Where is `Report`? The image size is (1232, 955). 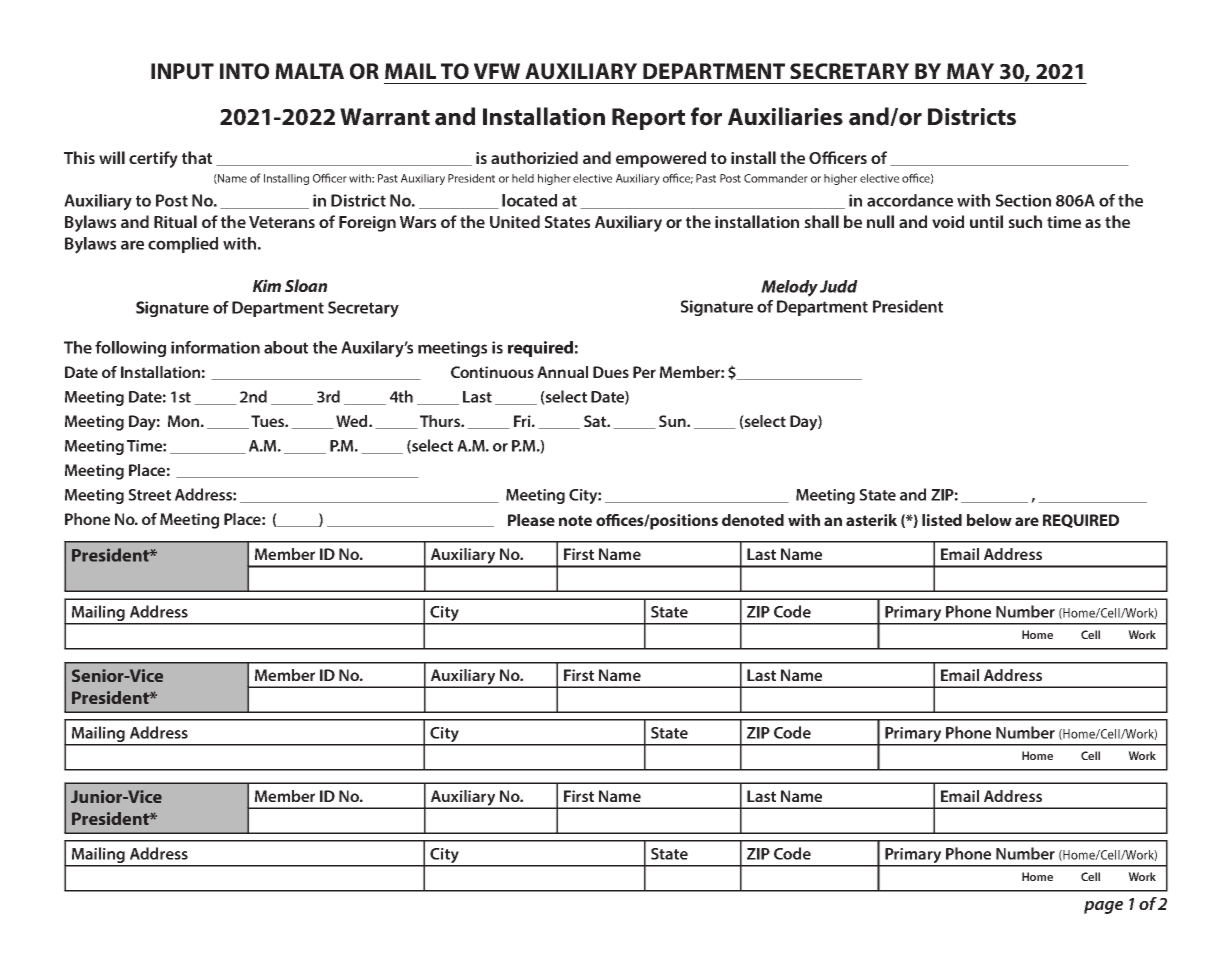
Report is located at coordinates (648, 119).
